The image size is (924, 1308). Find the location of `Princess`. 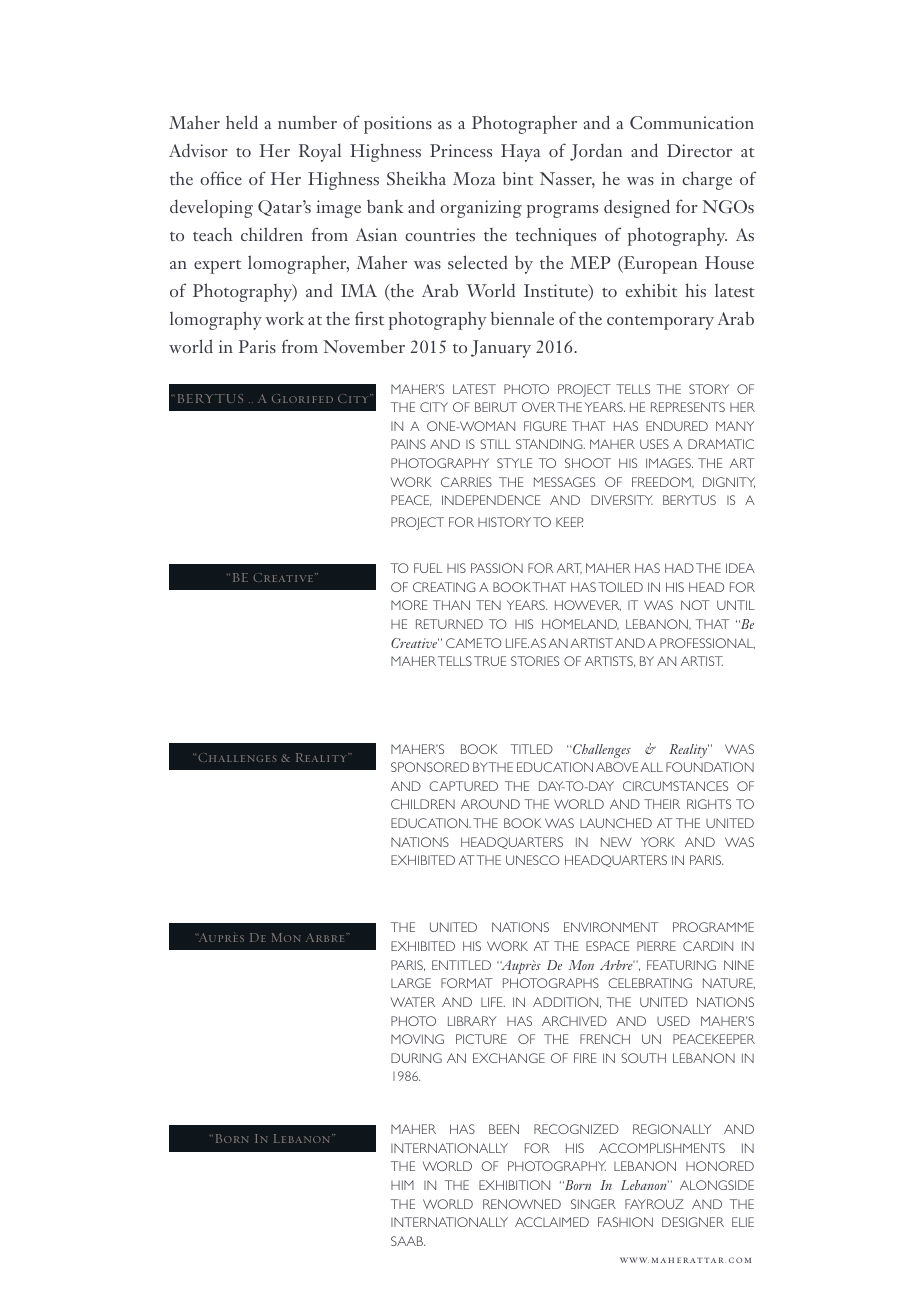

Princess is located at coordinates (461, 150).
